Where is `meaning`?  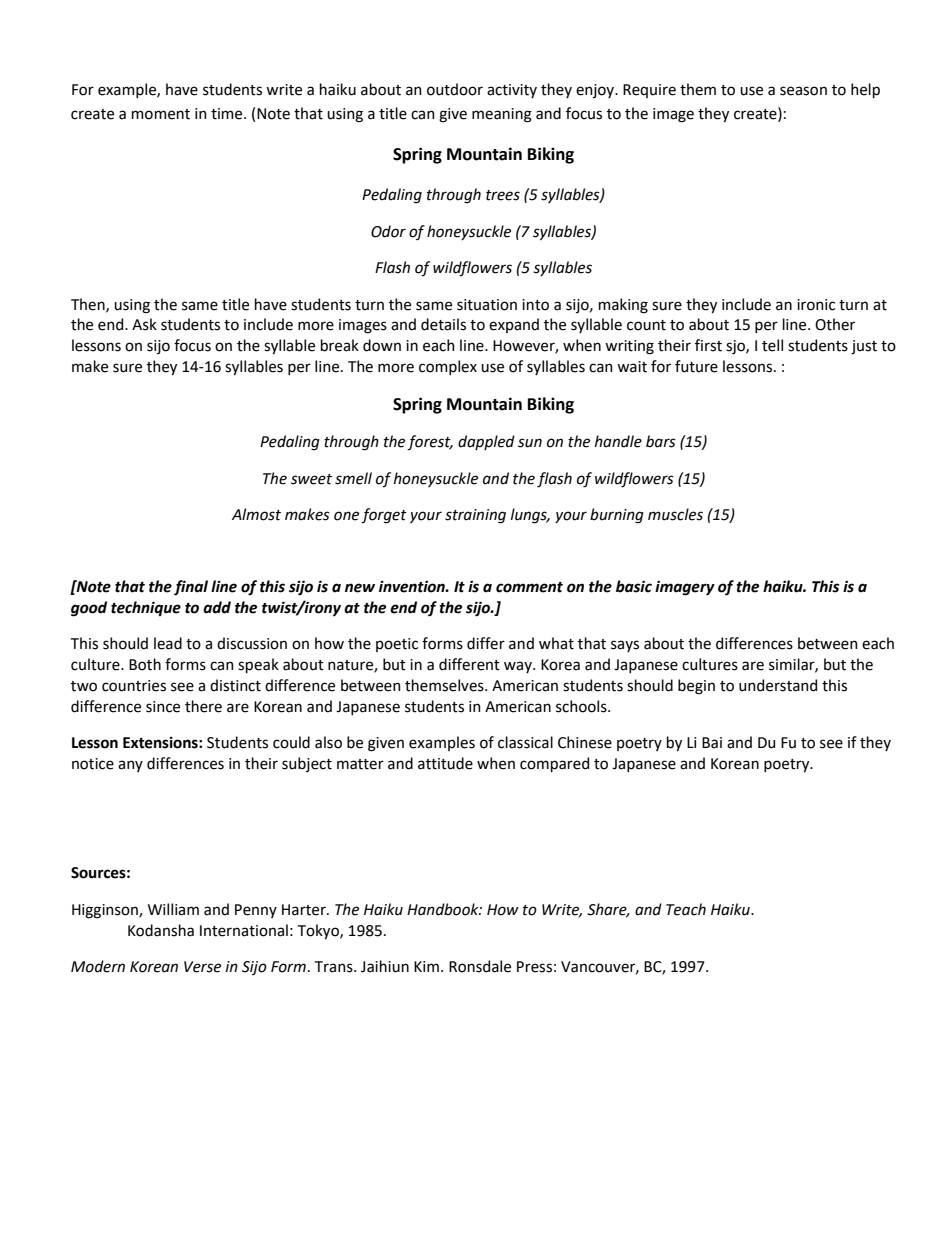 meaning is located at coordinates (502, 115).
